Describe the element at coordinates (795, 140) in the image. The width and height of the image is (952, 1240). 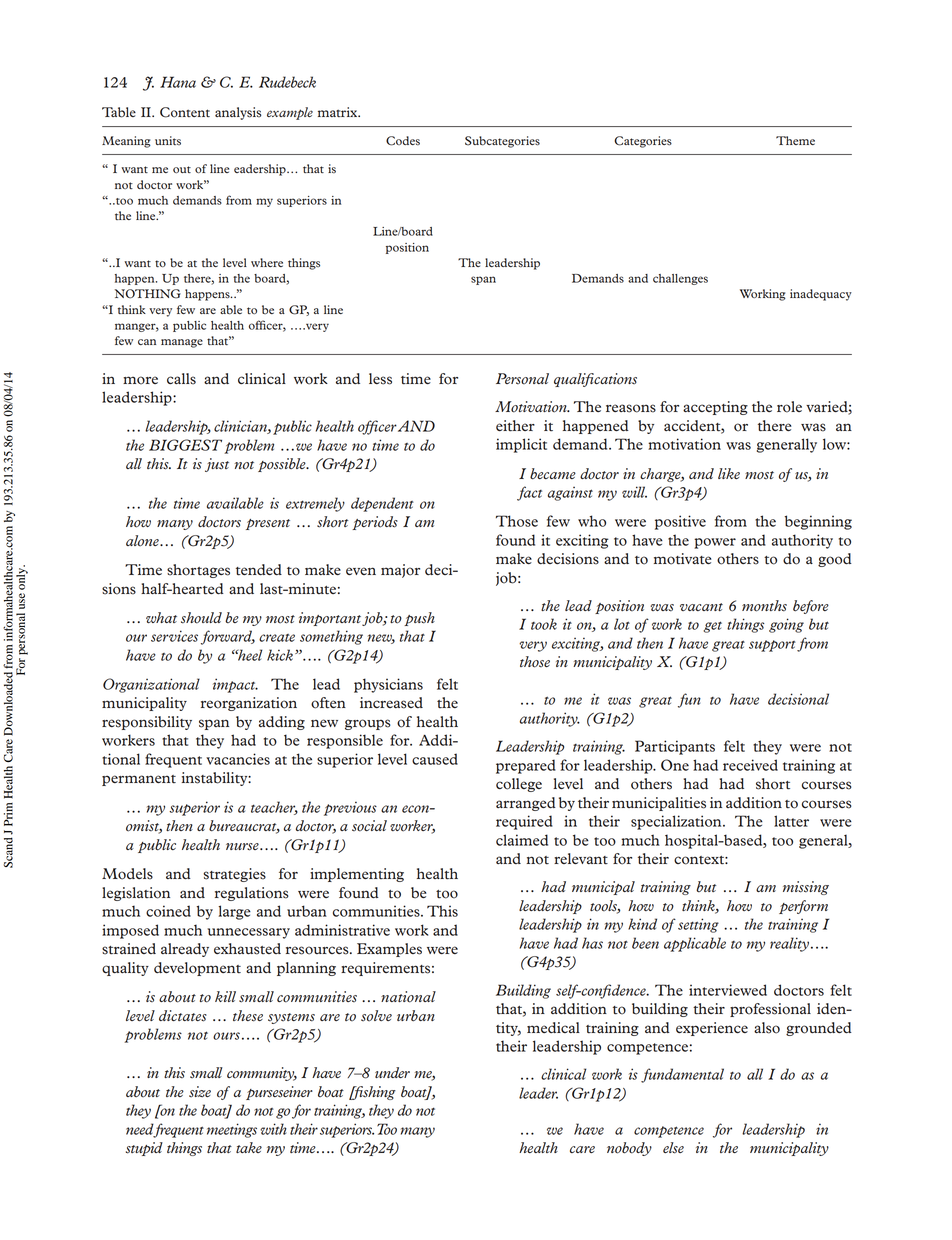
I see `Theme` at that location.
